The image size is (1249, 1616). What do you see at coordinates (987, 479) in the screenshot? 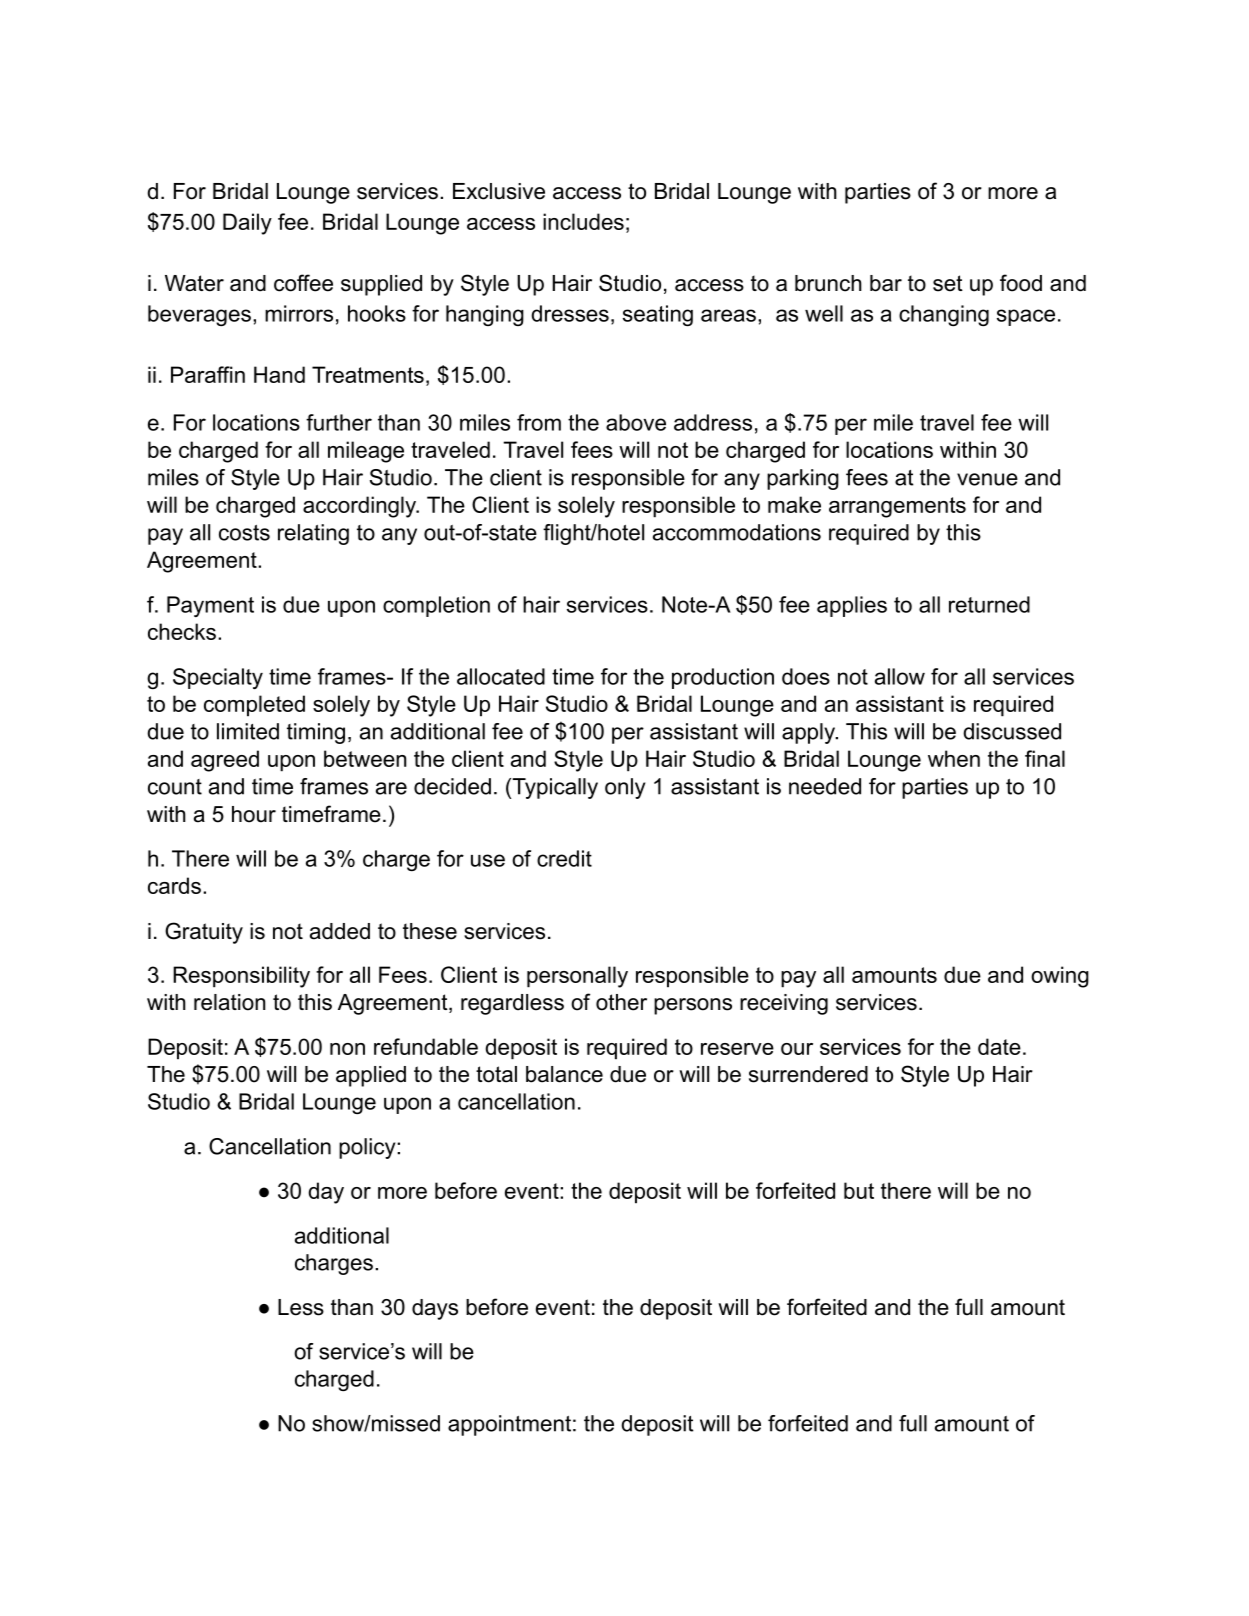
I see `venue` at bounding box center [987, 479].
